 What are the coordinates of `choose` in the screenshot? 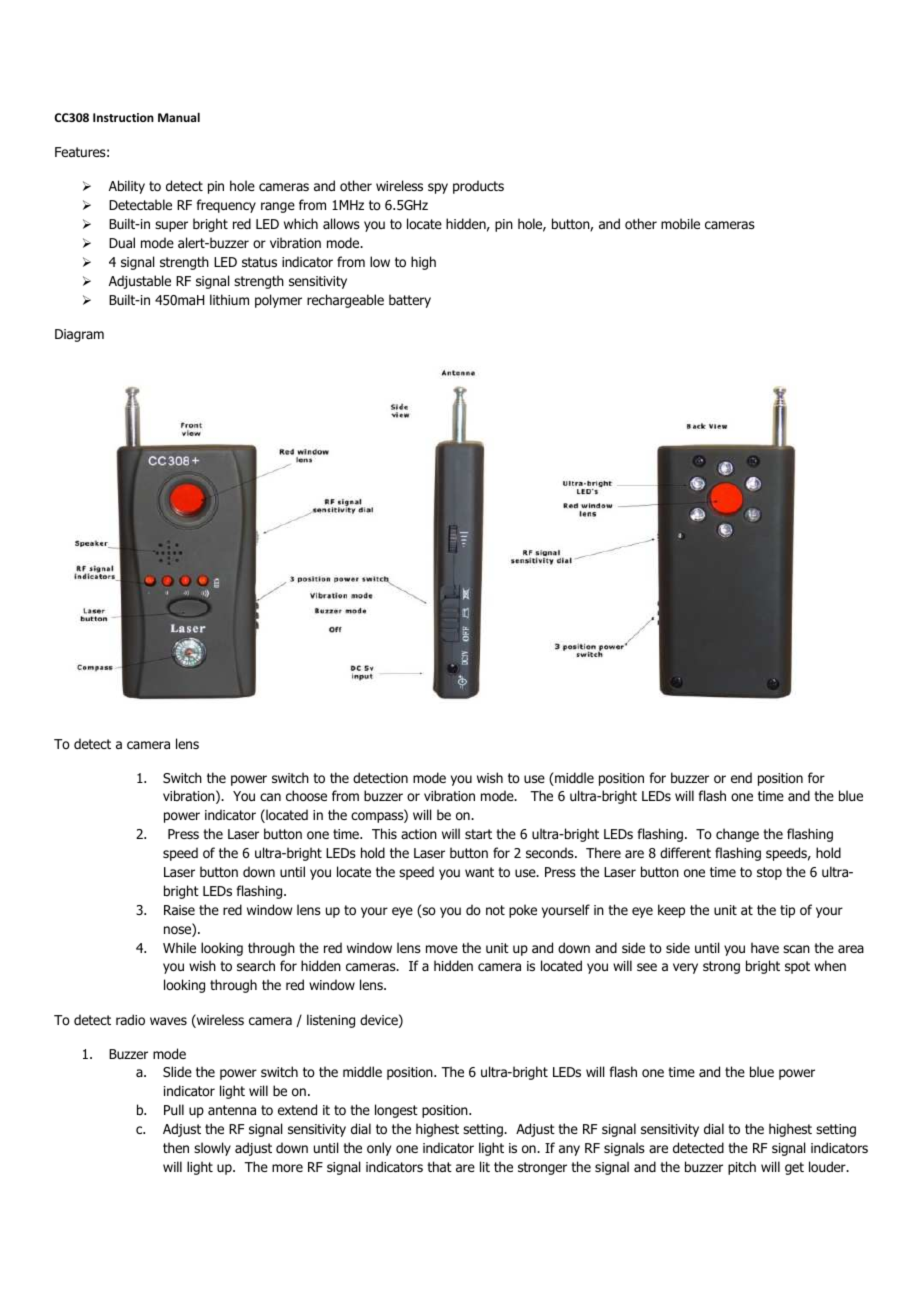 It's located at (306, 796).
